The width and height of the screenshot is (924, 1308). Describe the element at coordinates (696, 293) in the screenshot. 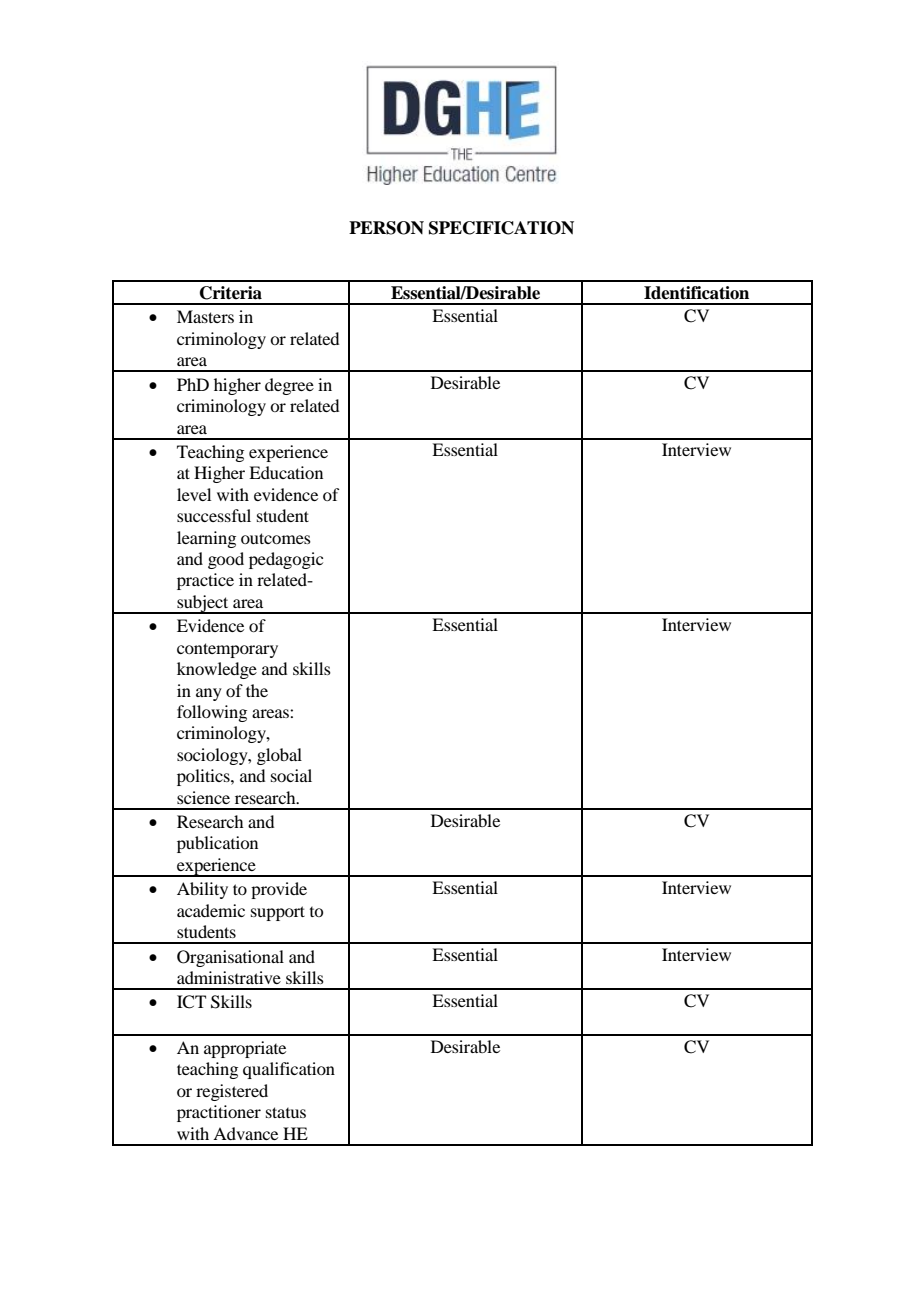

I see `Identification` at that location.
